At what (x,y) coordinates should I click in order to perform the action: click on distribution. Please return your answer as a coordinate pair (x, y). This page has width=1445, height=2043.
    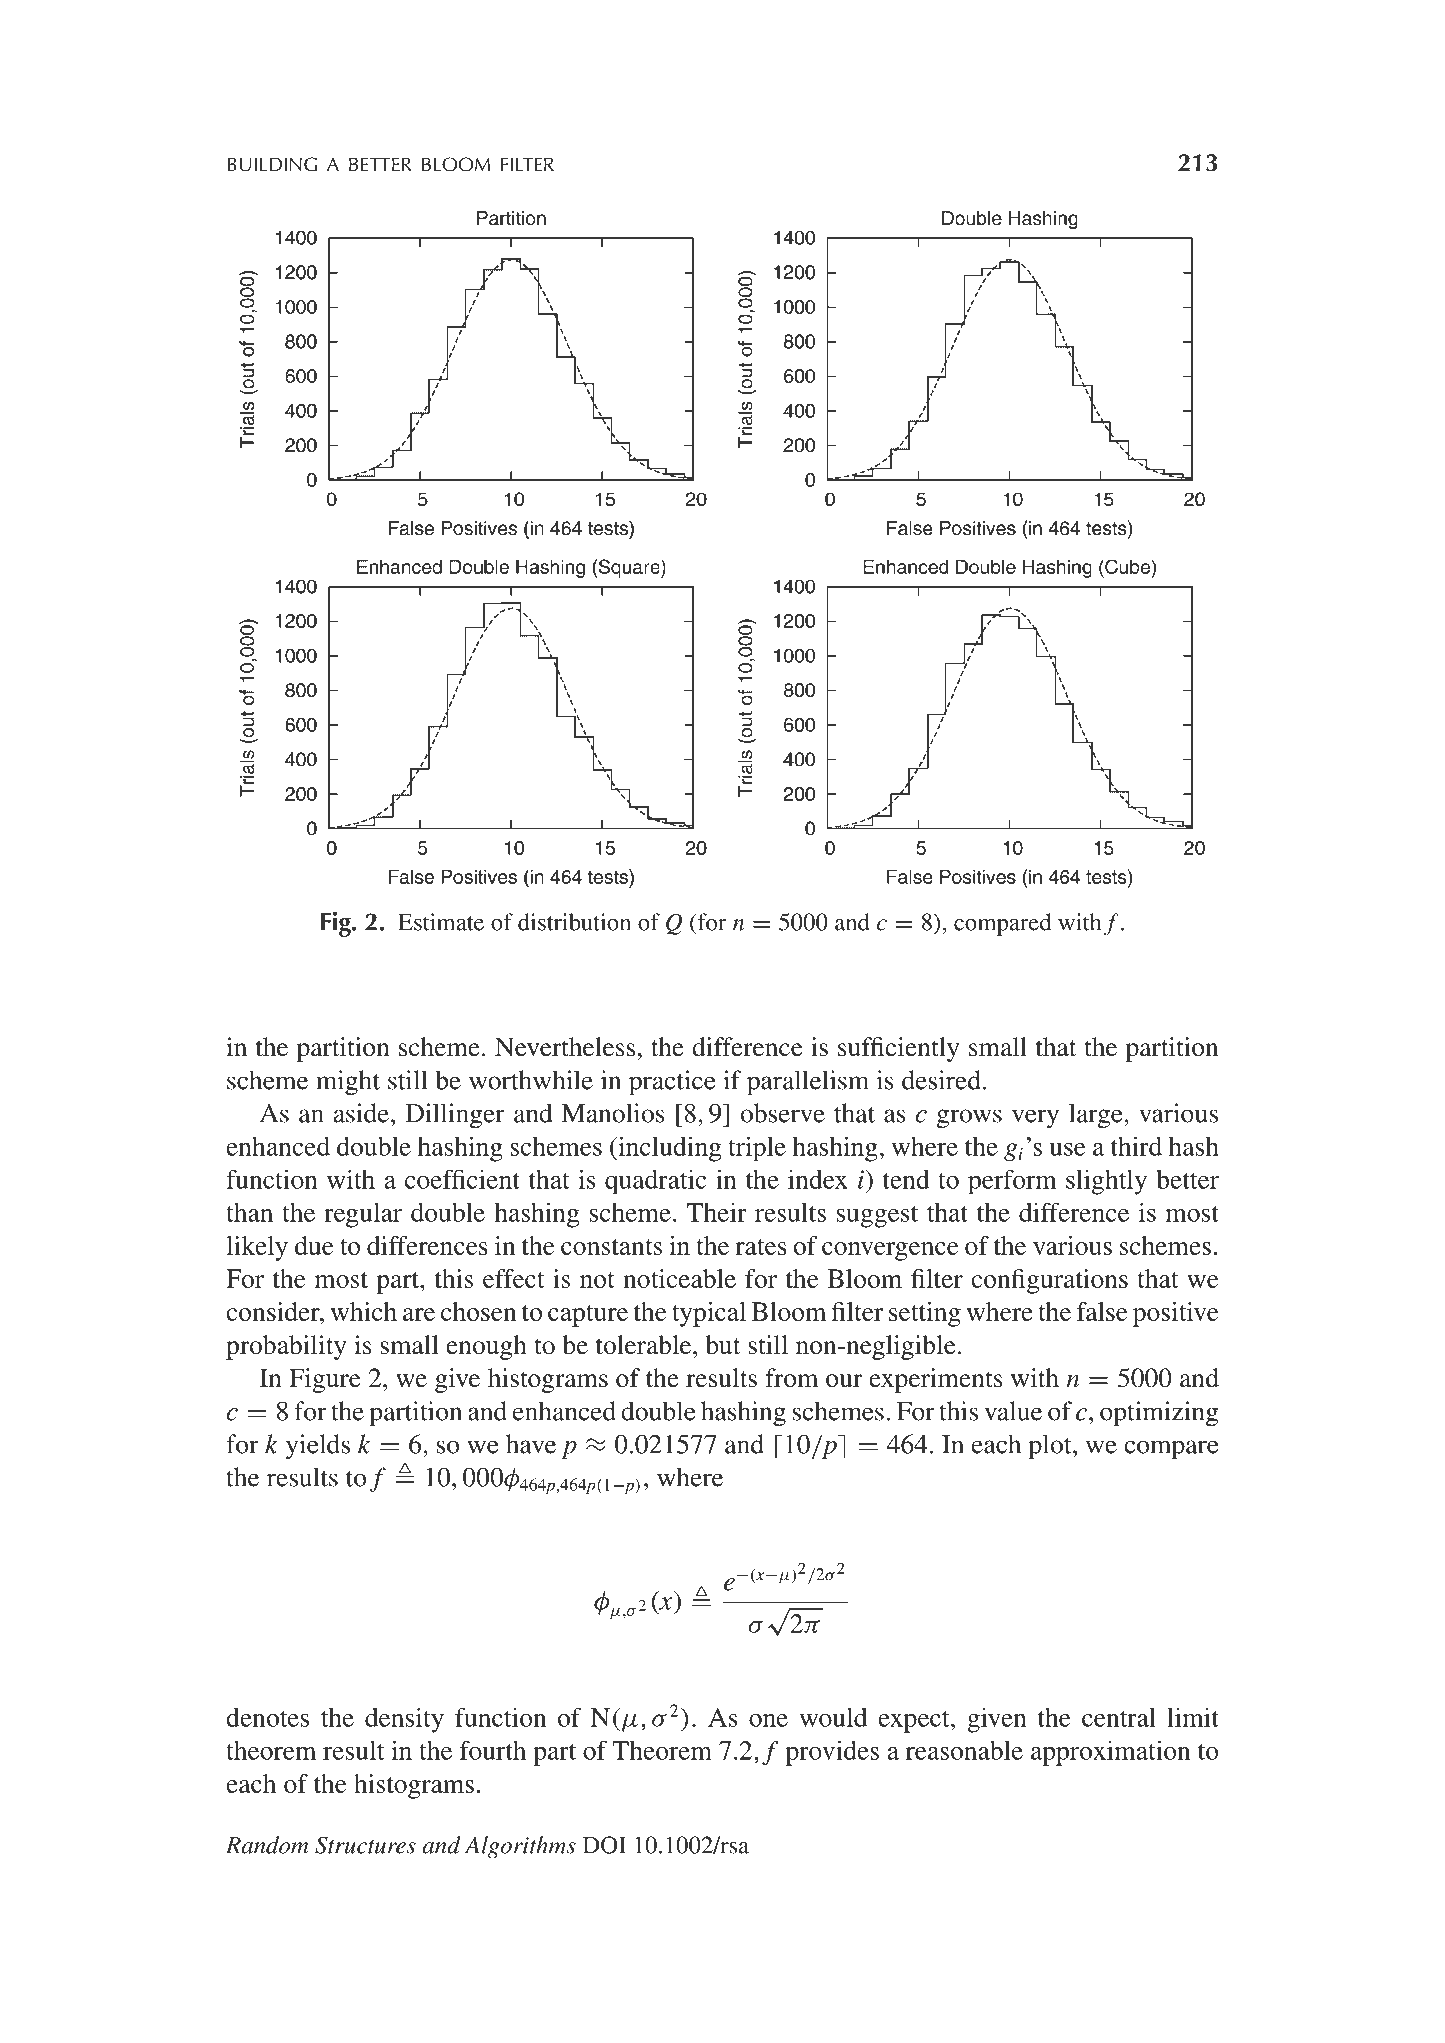
    Looking at the image, I should click on (574, 922).
